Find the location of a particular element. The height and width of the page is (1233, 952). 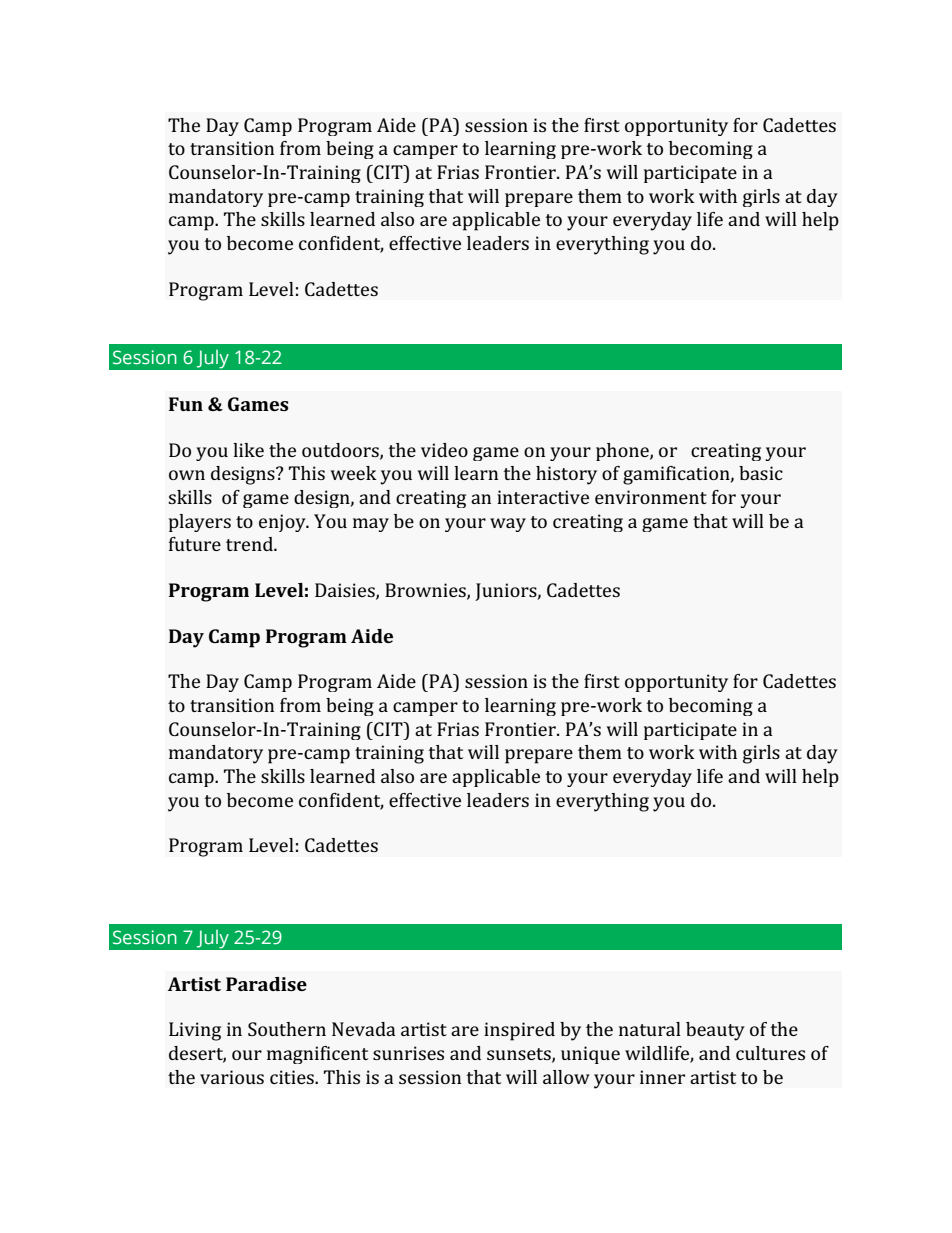

various is located at coordinates (232, 1077).
